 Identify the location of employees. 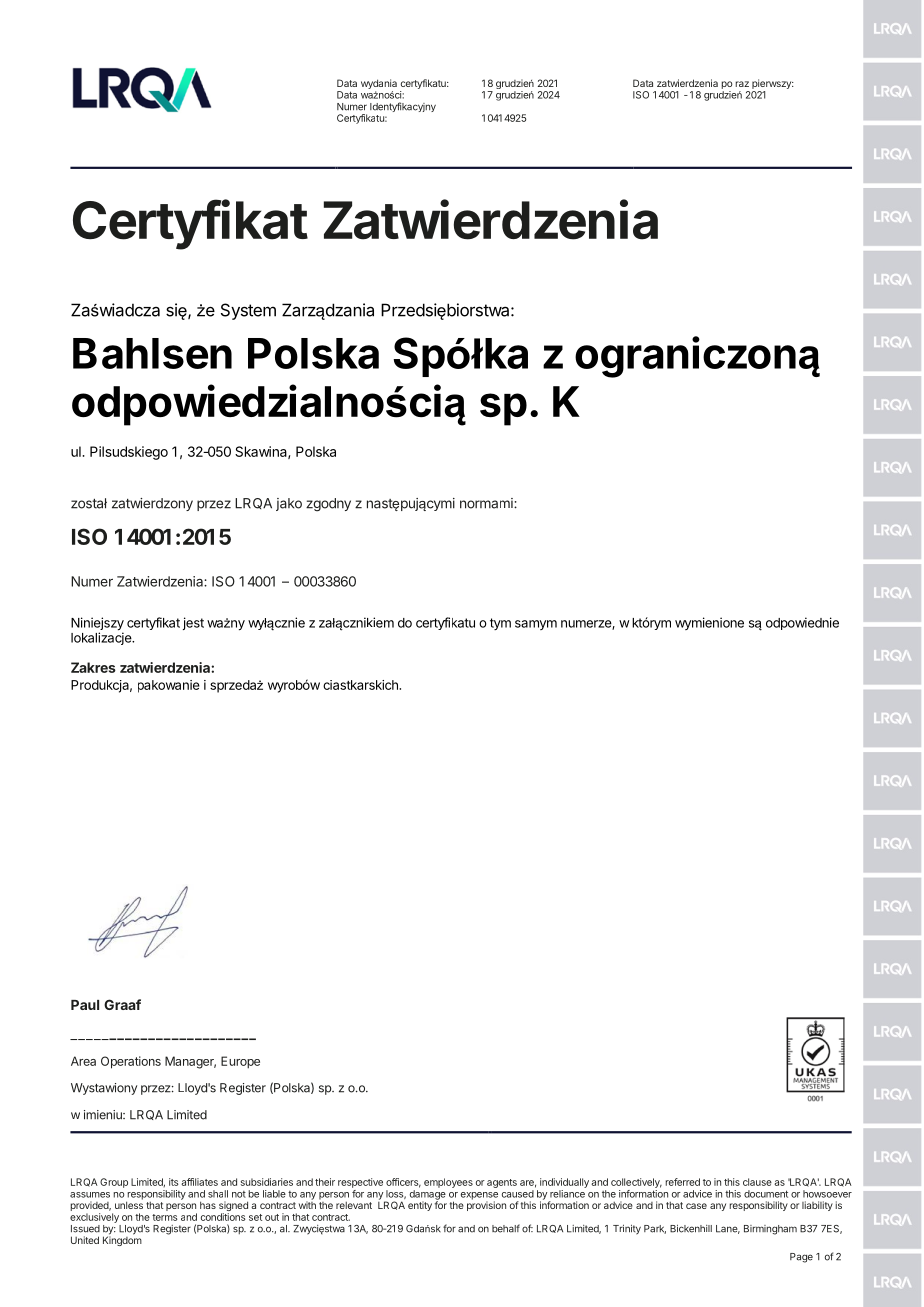
(448, 1183).
